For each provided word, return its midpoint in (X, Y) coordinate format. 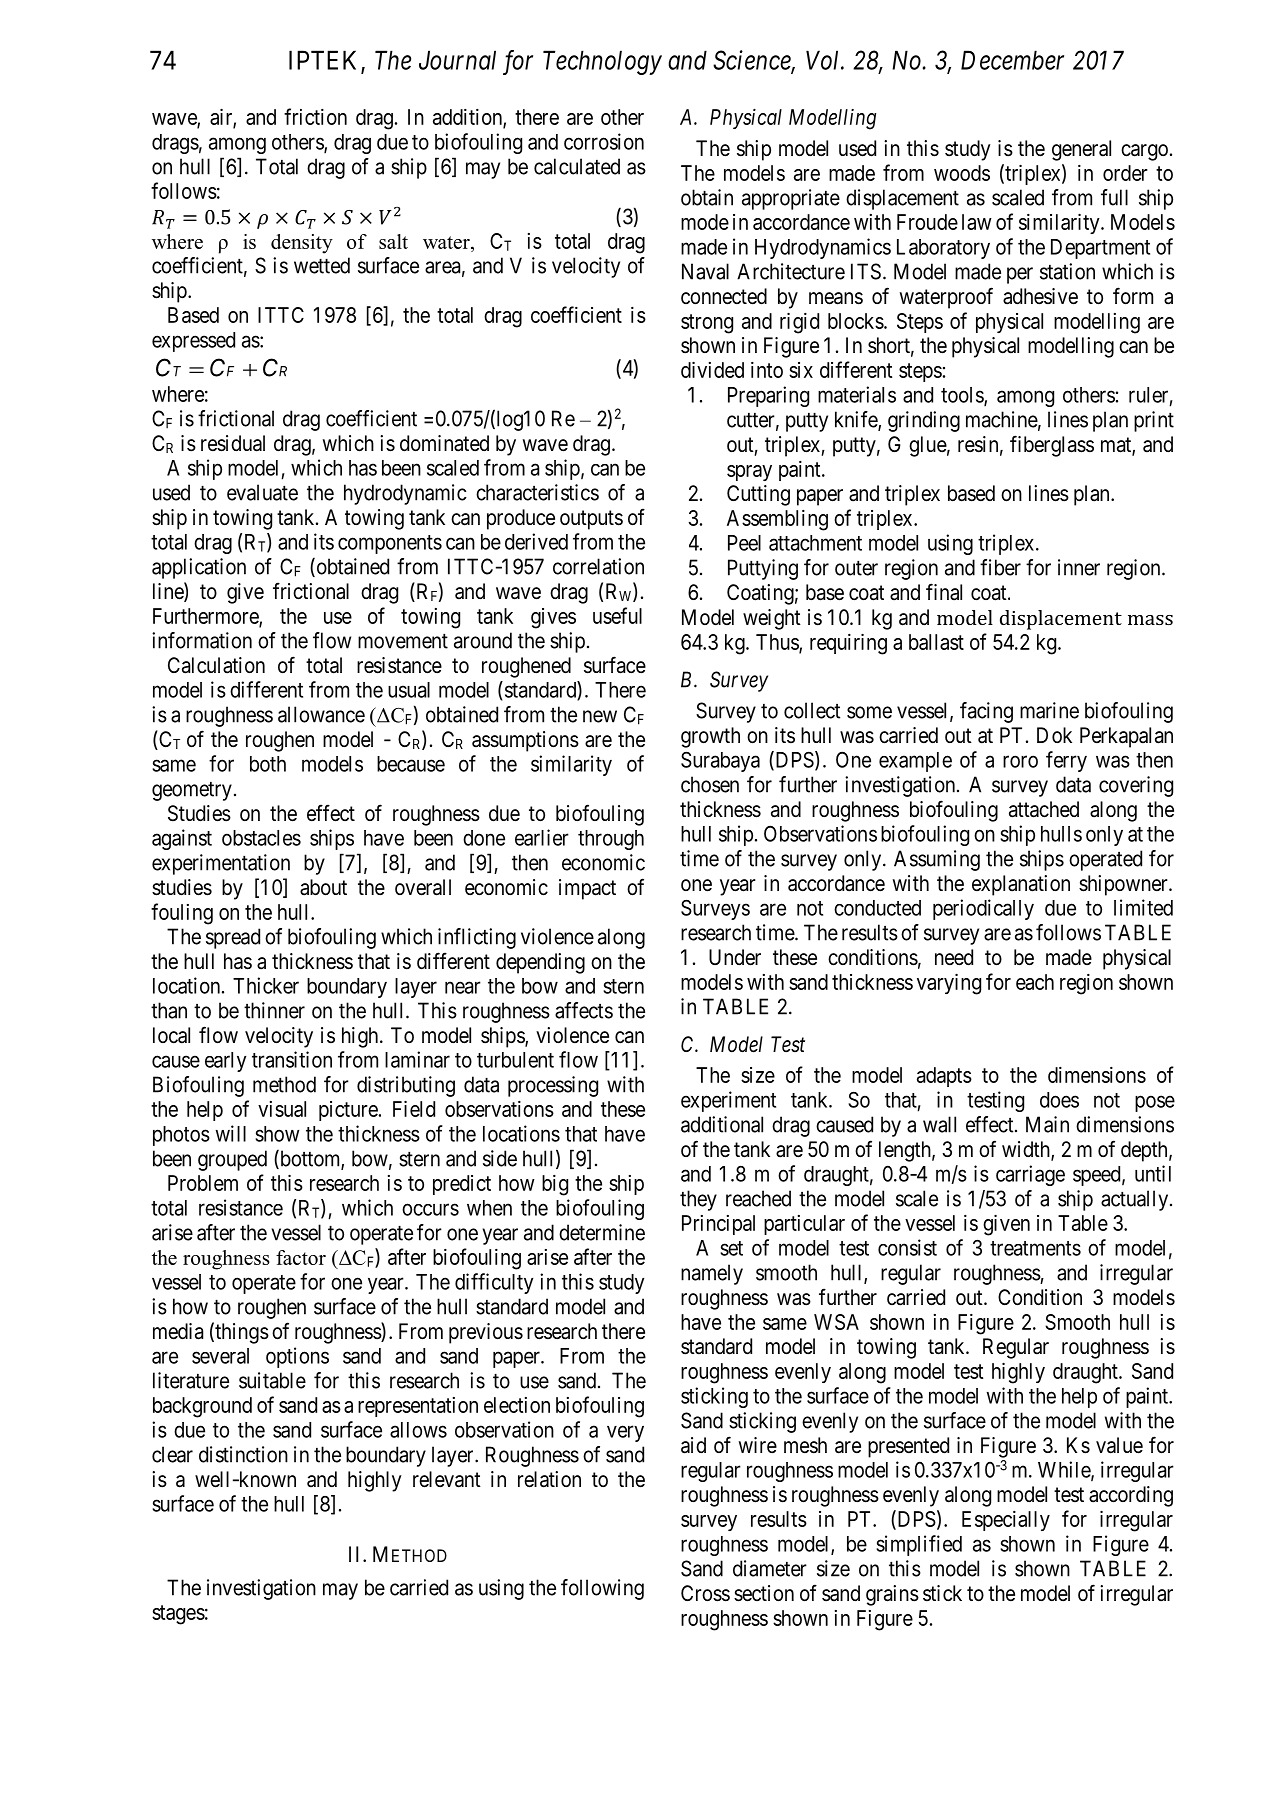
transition (292, 1059)
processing (553, 1086)
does (1059, 1100)
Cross (705, 1593)
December (1012, 60)
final (944, 592)
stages (178, 1615)
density (302, 244)
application (199, 568)
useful (617, 615)
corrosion (604, 141)
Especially (1006, 1521)
